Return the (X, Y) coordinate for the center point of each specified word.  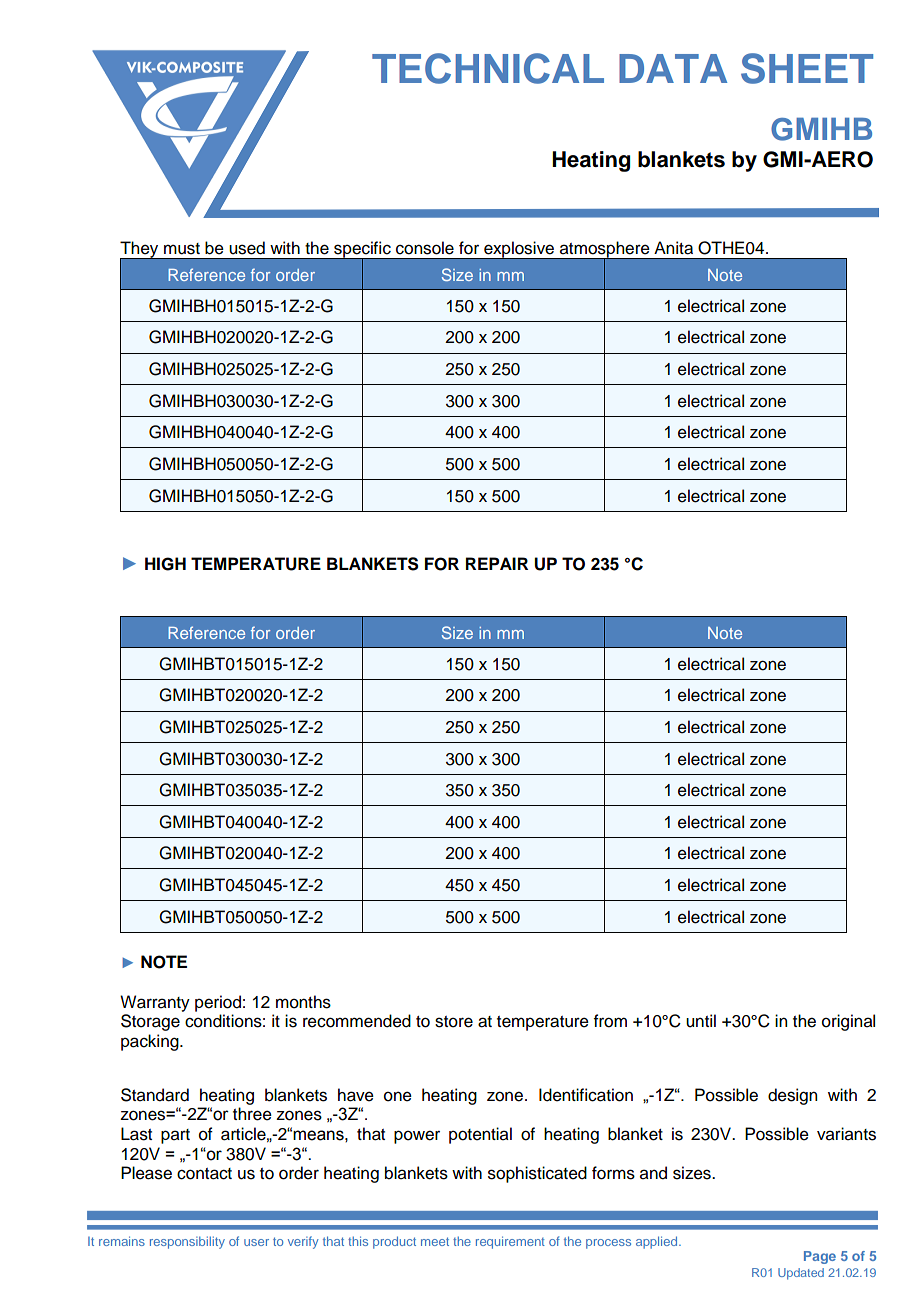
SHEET (807, 68)
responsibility (187, 1242)
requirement (510, 1242)
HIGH (165, 564)
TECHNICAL (488, 68)
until (701, 1021)
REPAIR (497, 563)
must (182, 249)
